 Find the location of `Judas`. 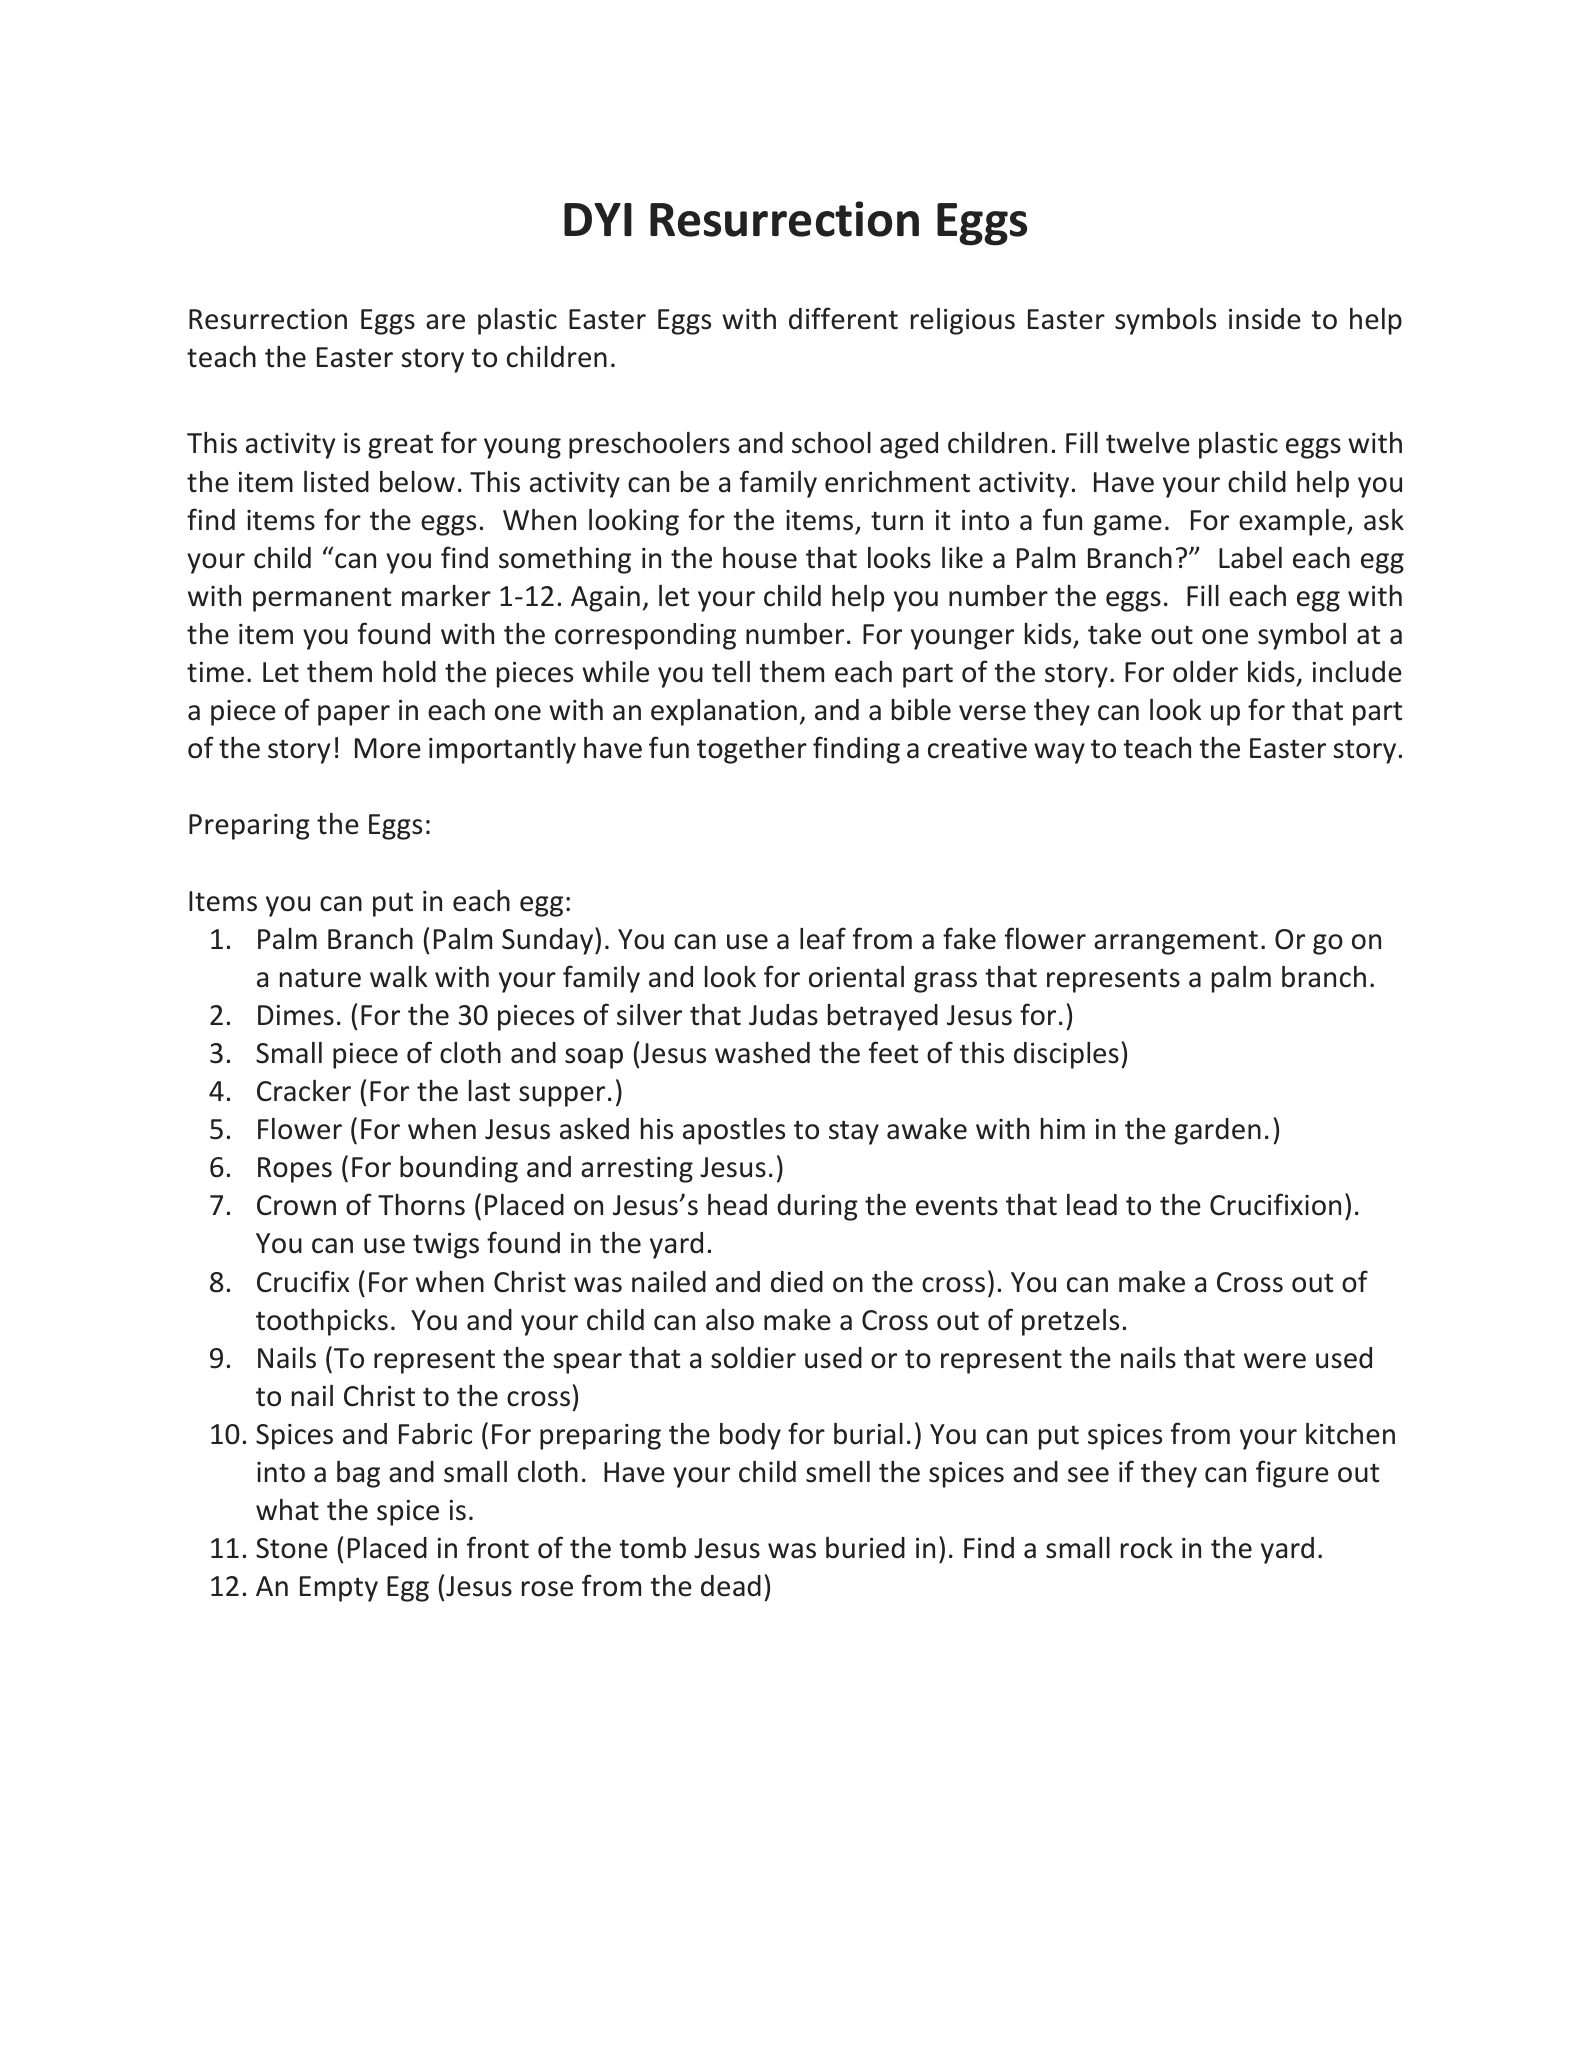

Judas is located at coordinates (783, 1015).
